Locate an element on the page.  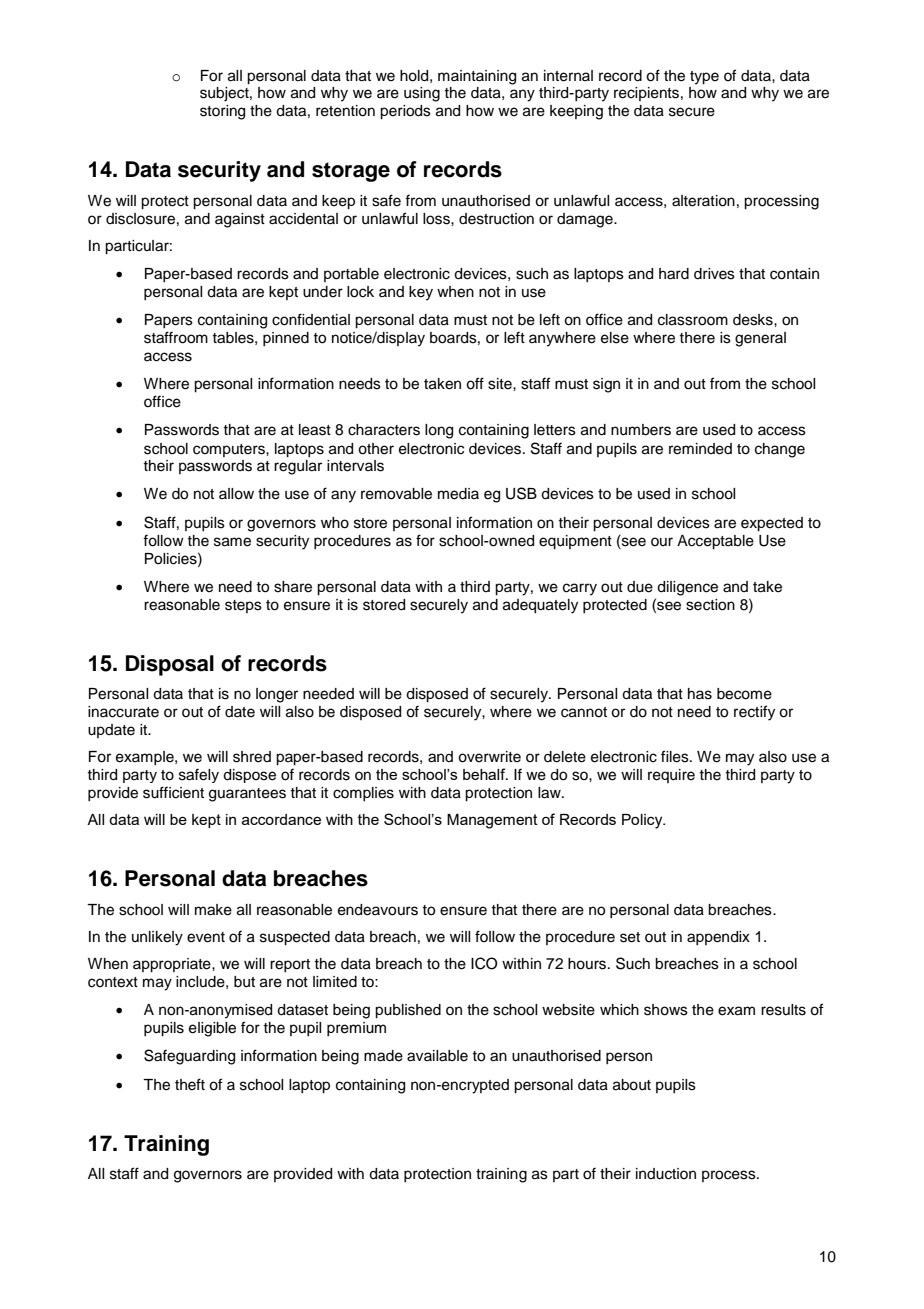
storing is located at coordinates (222, 112).
